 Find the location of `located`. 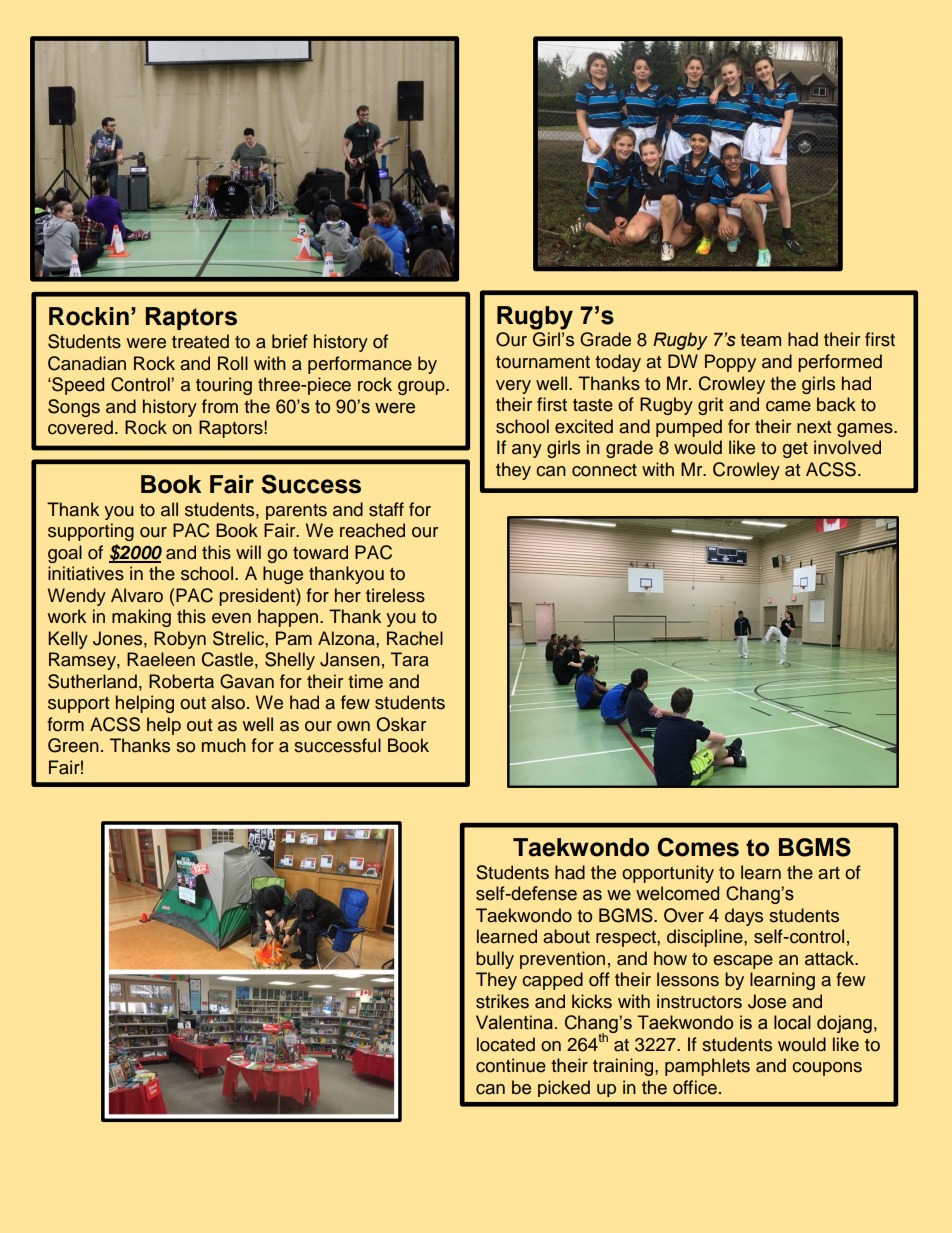

located is located at coordinates (506, 1044).
